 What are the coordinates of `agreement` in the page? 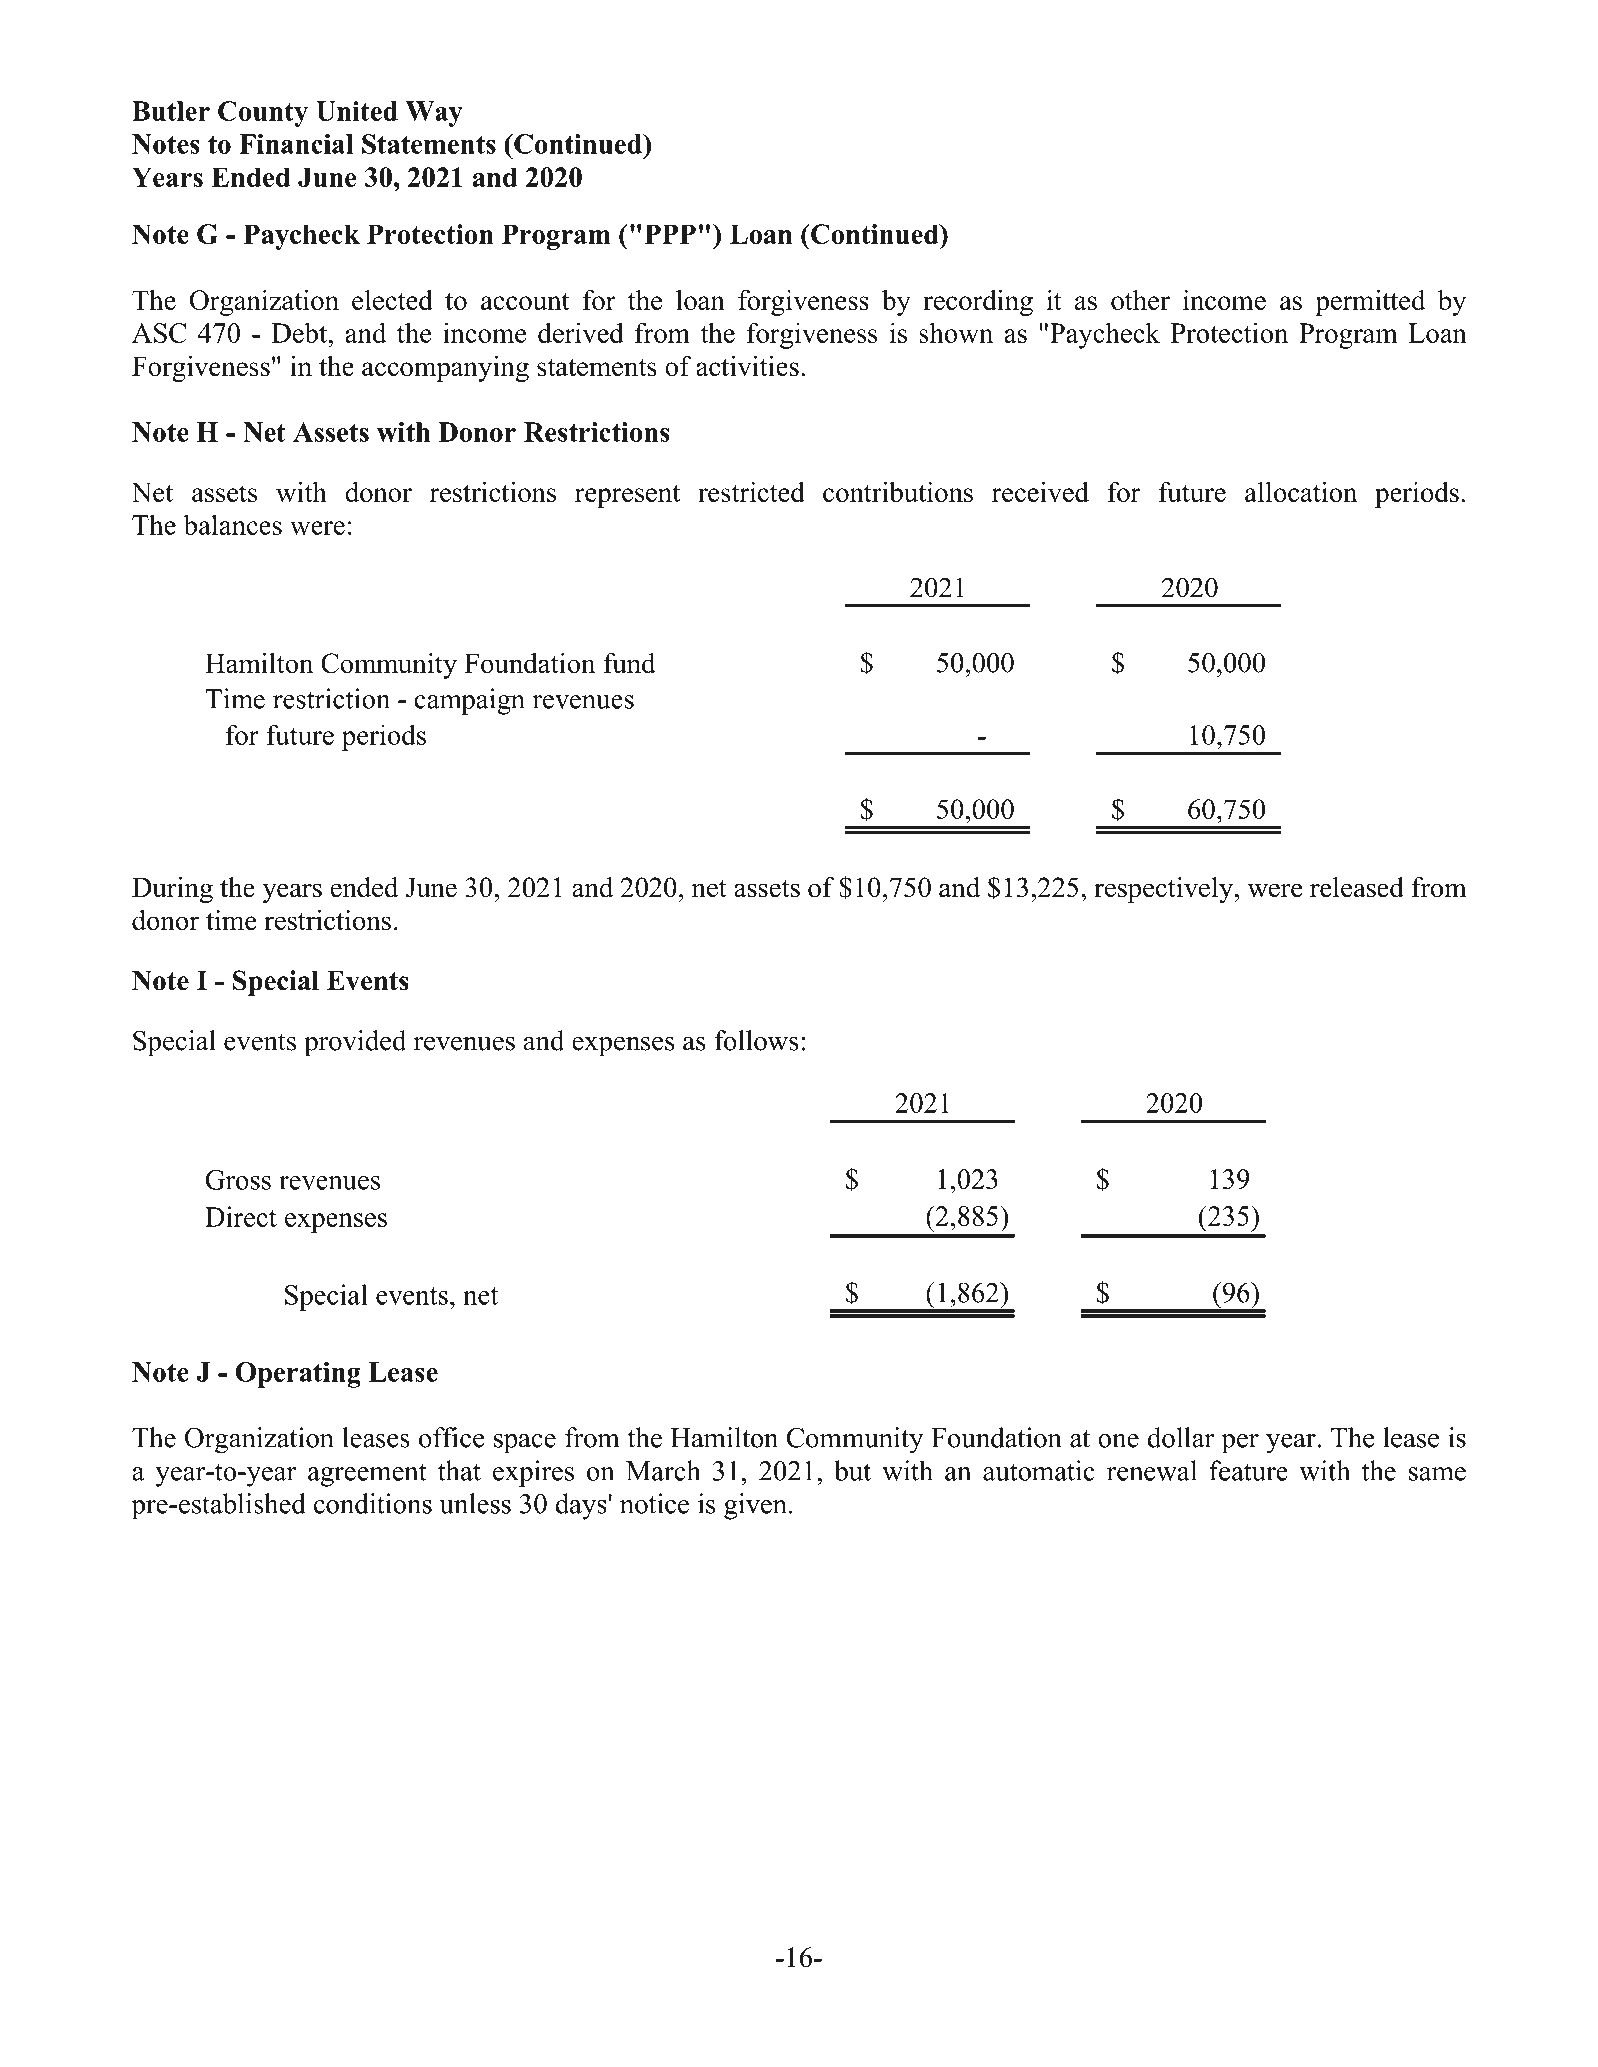 It's located at (367, 1475).
